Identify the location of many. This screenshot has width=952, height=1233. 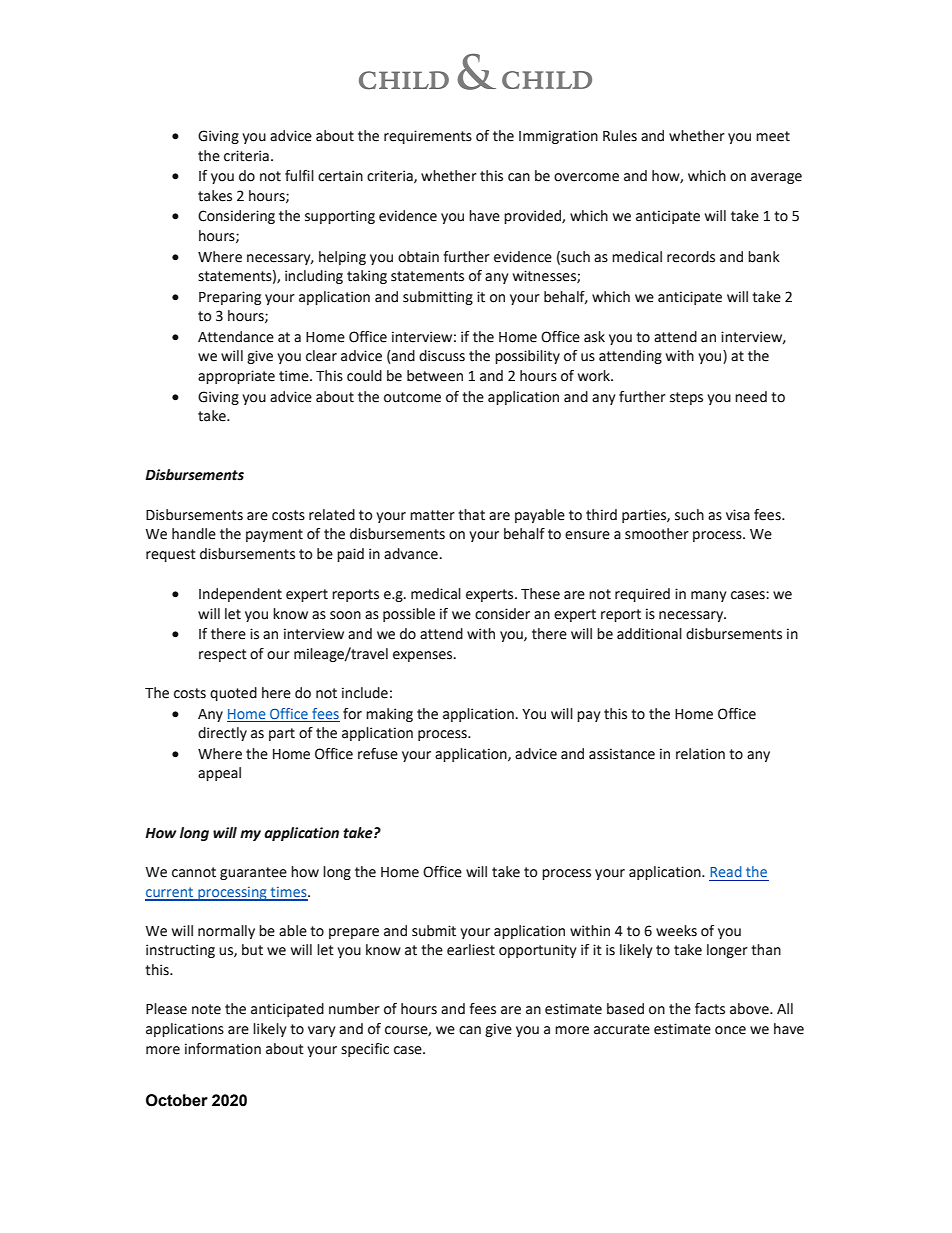
(709, 596).
